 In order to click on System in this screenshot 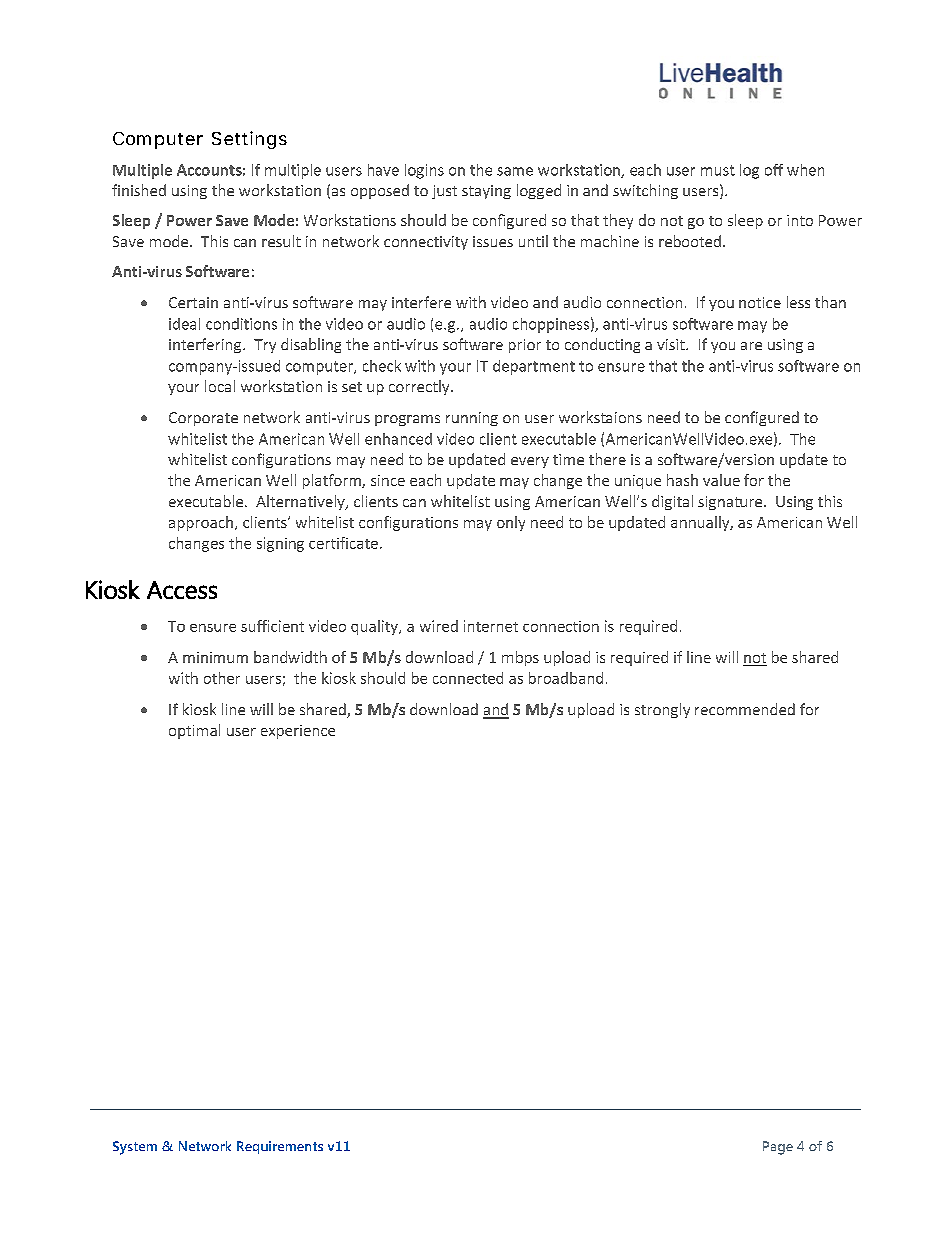, I will do `click(135, 1148)`.
